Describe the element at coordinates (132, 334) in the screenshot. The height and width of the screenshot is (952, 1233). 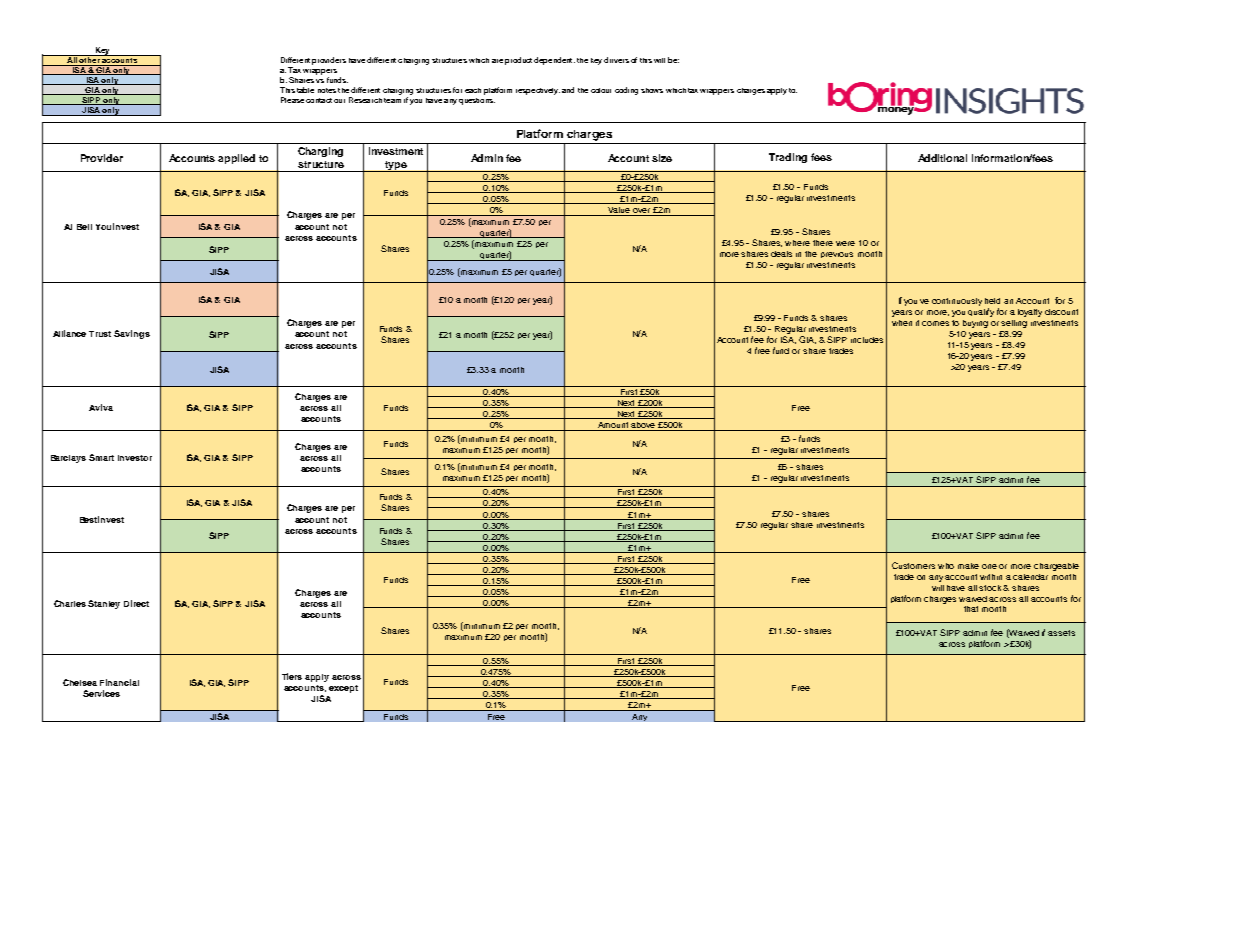
I see `Savings` at that location.
